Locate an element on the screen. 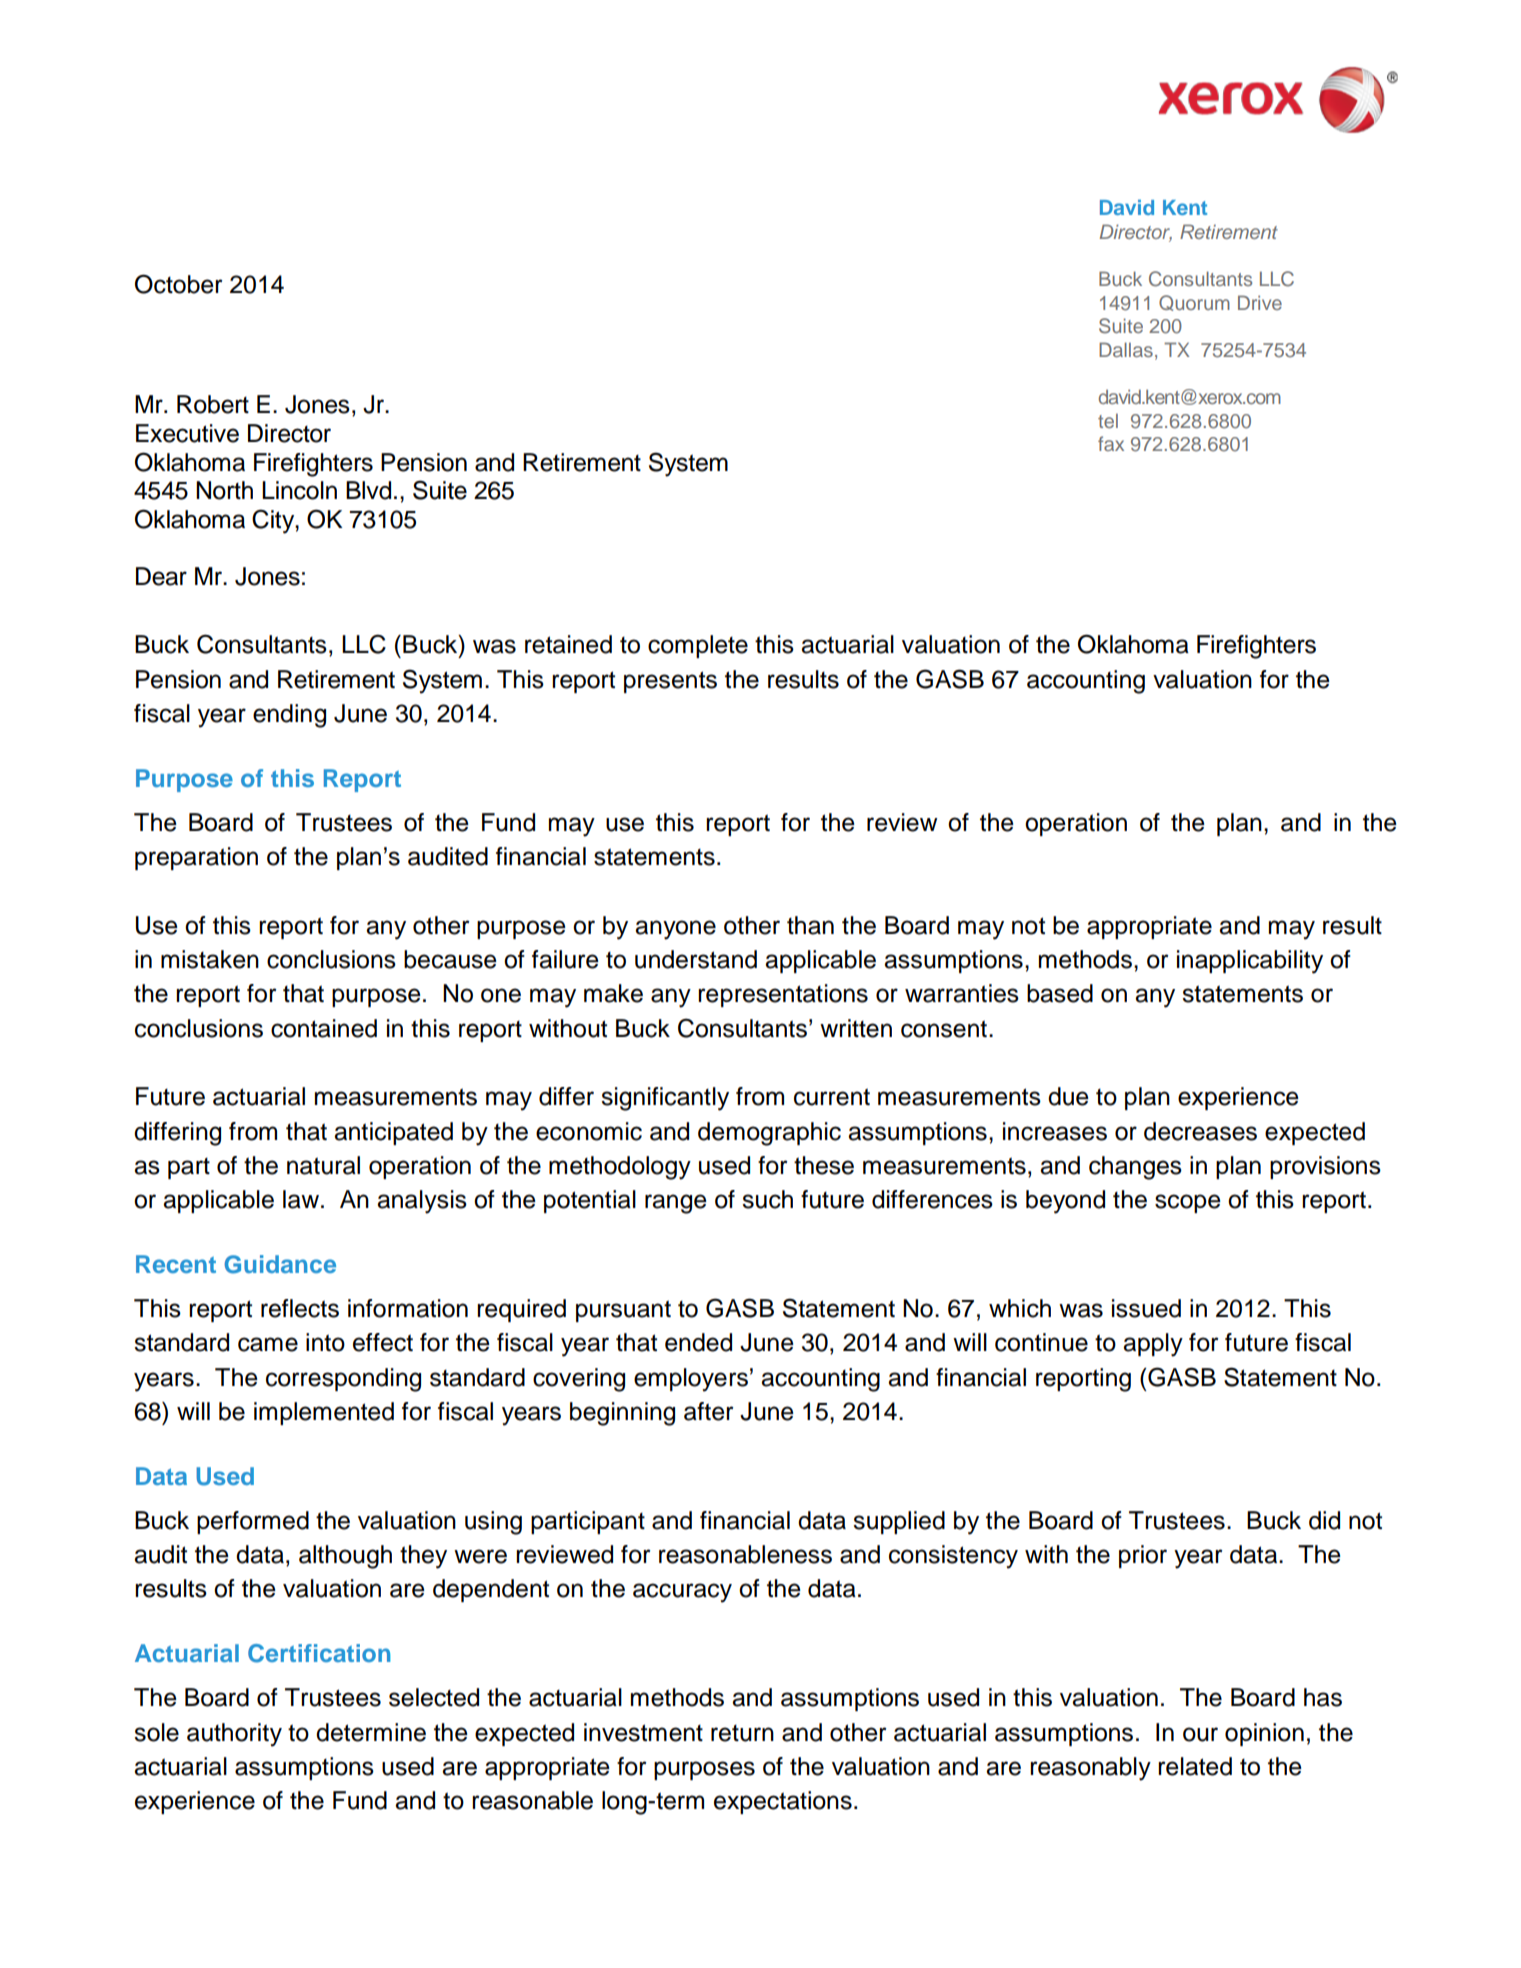 This screenshot has height=1968, width=1521. October is located at coordinates (179, 284).
